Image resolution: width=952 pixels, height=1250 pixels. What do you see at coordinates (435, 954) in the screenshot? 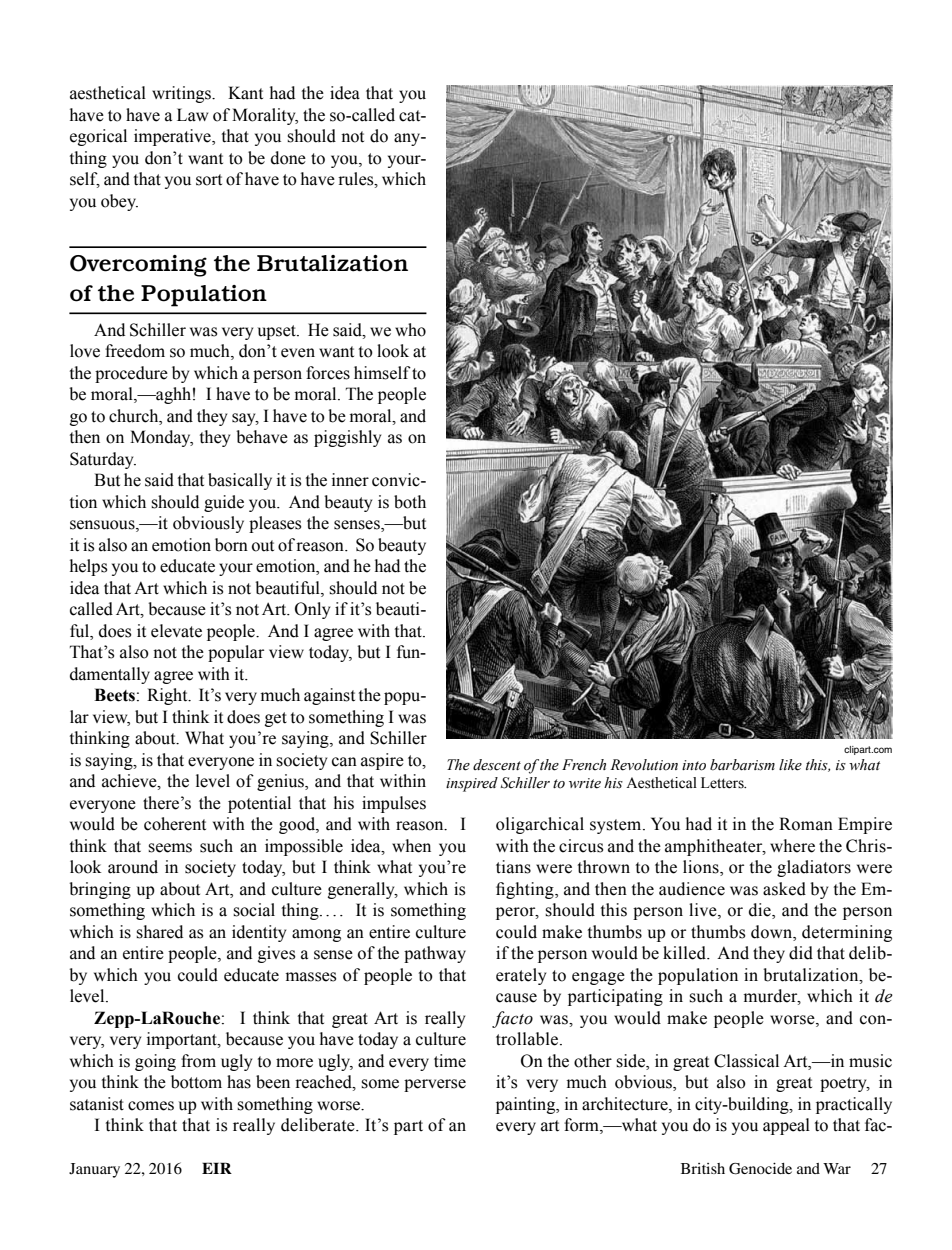
I see `pathway` at bounding box center [435, 954].
